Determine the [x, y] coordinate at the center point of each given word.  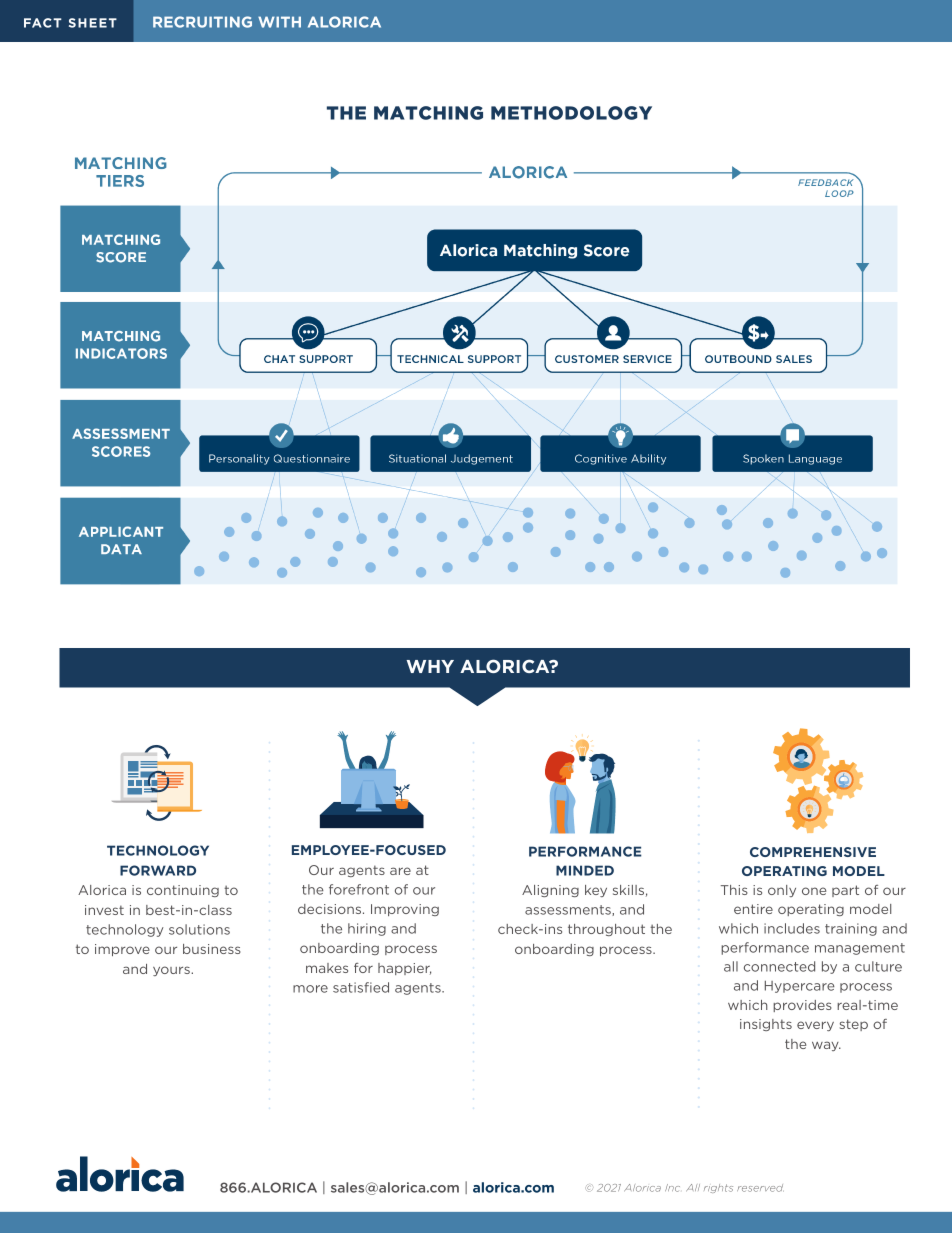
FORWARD [158, 870]
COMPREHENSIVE [813, 852]
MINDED [585, 870]
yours [172, 971]
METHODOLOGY [571, 113]
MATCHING [428, 113]
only [782, 891]
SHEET [93, 23]
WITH [279, 22]
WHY [430, 666]
